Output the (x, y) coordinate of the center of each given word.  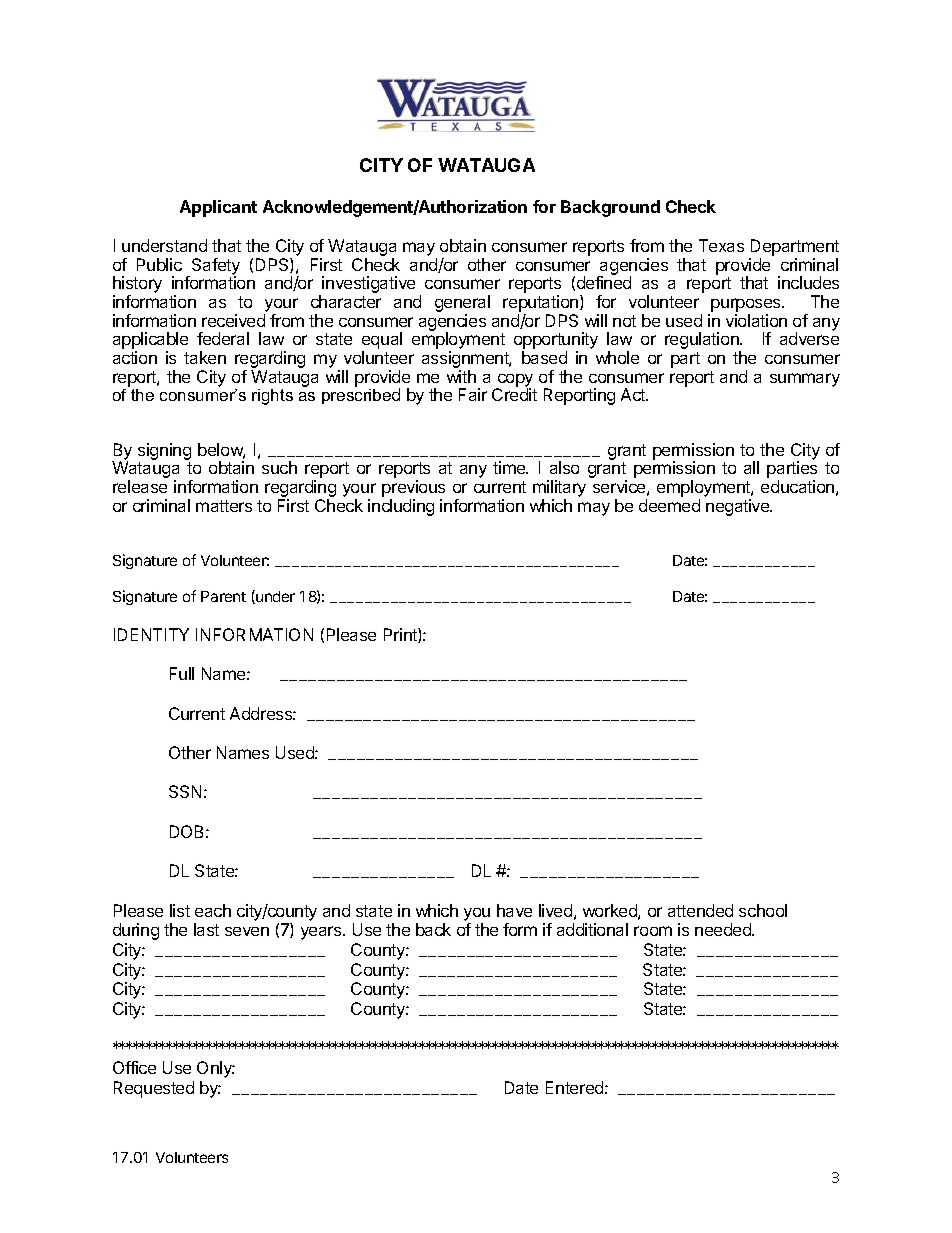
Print (401, 635)
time (510, 467)
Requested (154, 1089)
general (462, 305)
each (213, 910)
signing (164, 453)
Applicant (218, 208)
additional (592, 929)
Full (182, 673)
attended (700, 910)
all (751, 467)
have (514, 910)
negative (739, 507)
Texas (721, 245)
